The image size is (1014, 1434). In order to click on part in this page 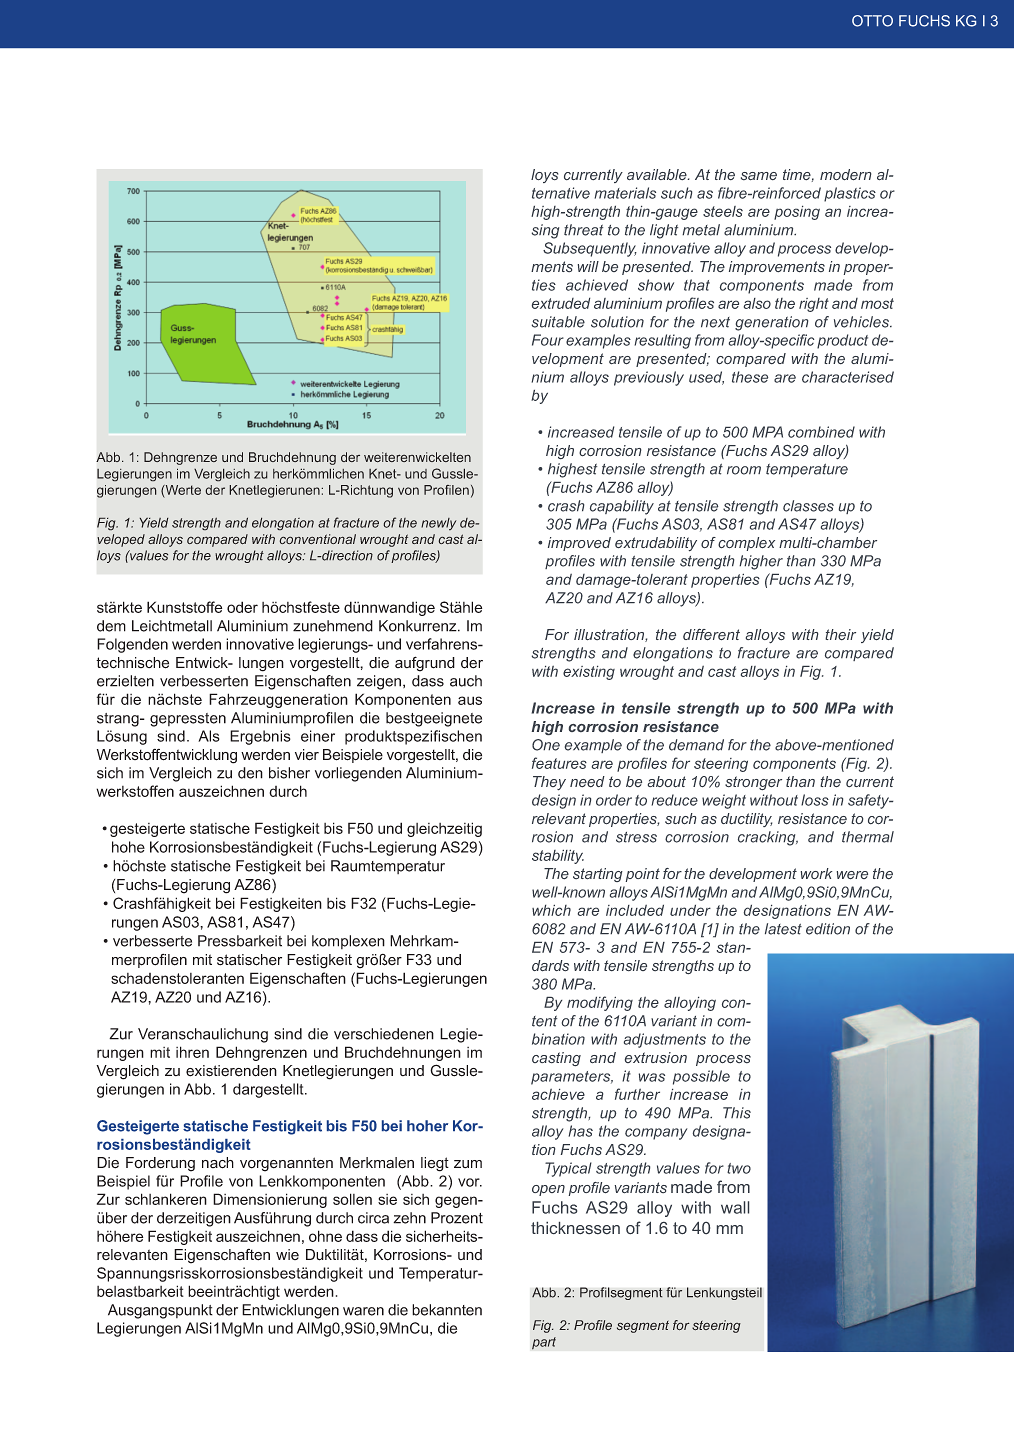, I will do `click(544, 1343)`.
